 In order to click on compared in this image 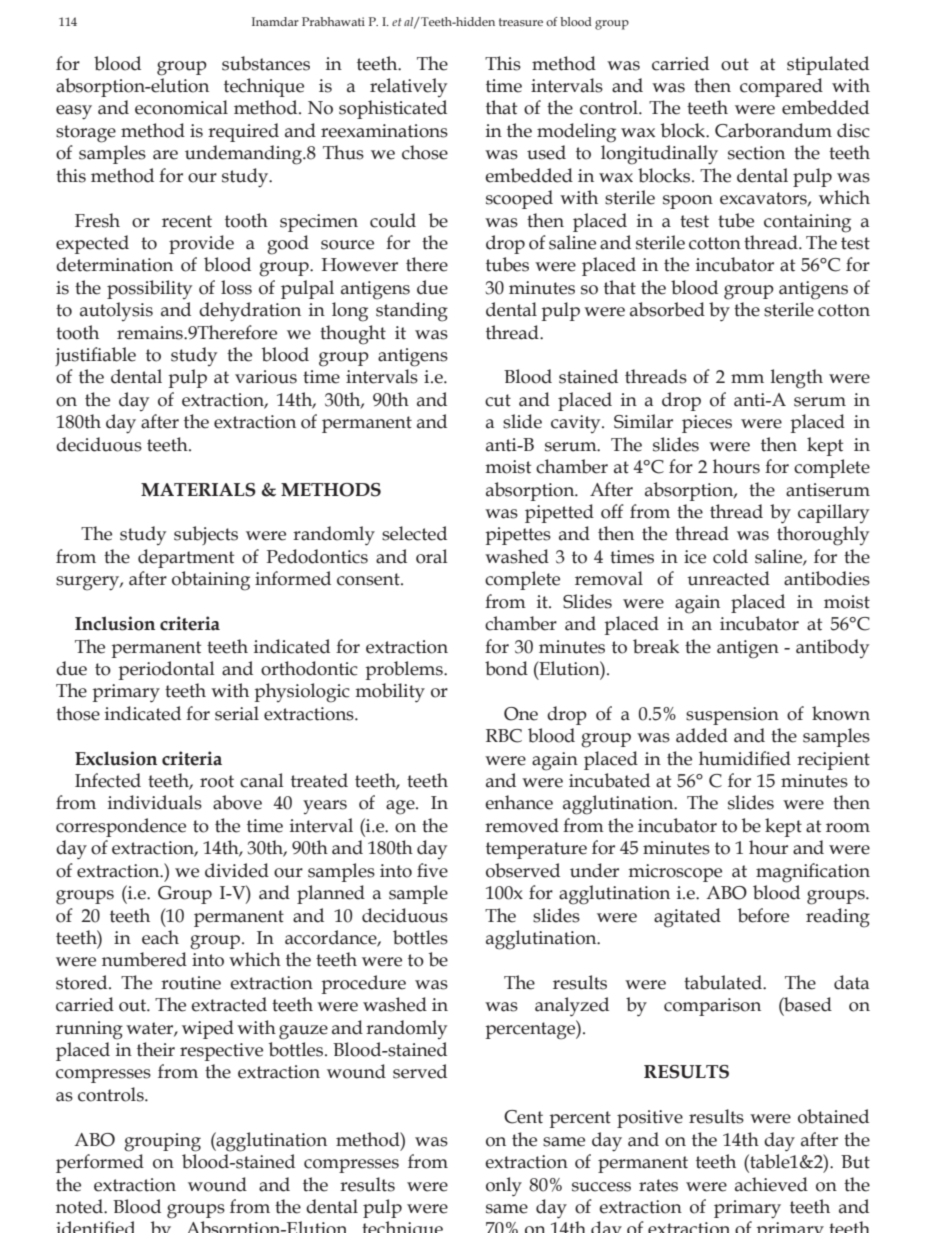, I will do `click(781, 87)`.
